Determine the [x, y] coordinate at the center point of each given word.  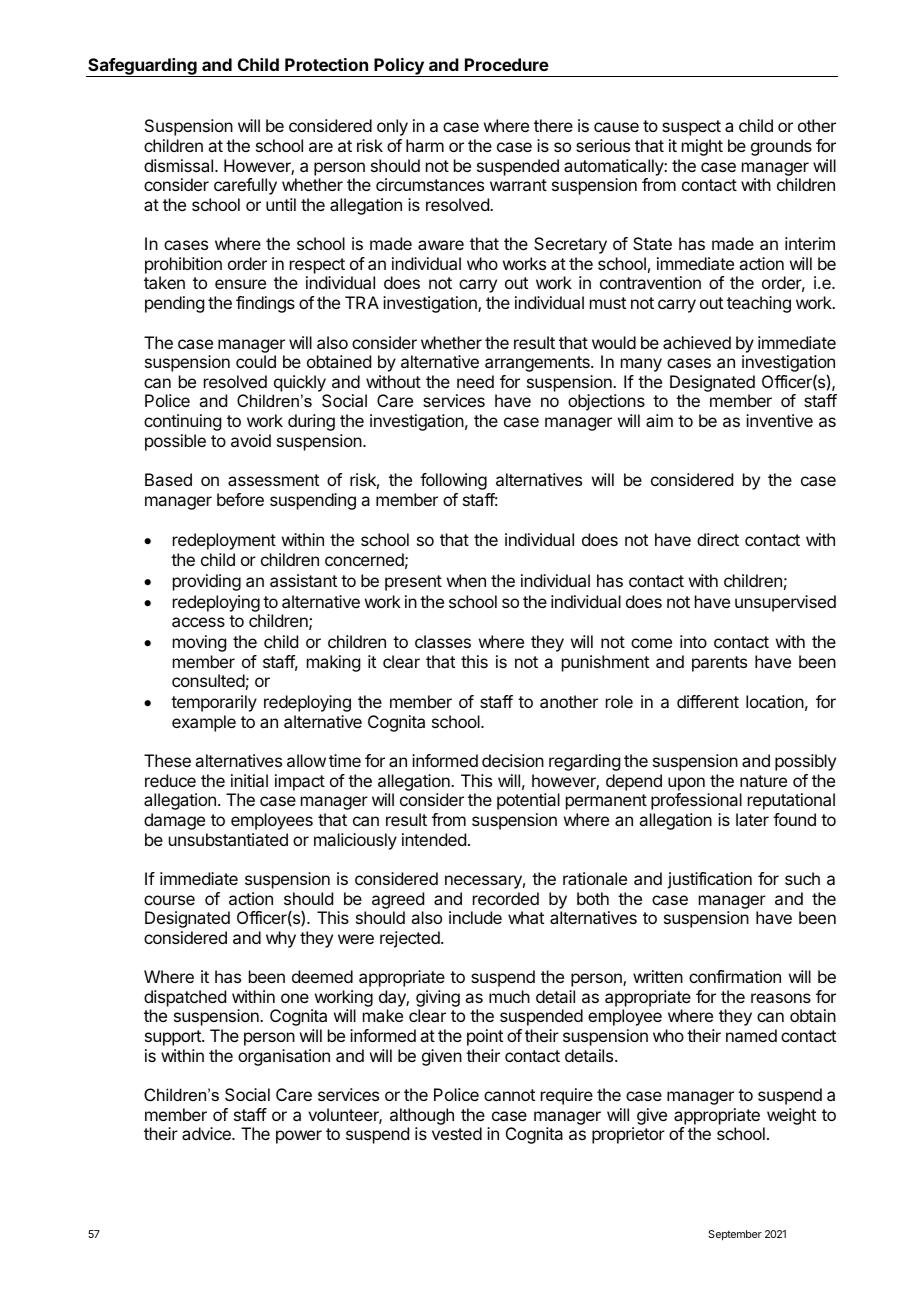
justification [709, 880]
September [735, 1235]
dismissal [178, 165]
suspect [691, 128]
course [169, 900]
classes [443, 641]
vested [457, 1133]
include [475, 917]
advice [207, 1133]
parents [719, 664]
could [256, 361]
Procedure [507, 64]
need [475, 381]
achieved [697, 342]
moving [199, 643]
